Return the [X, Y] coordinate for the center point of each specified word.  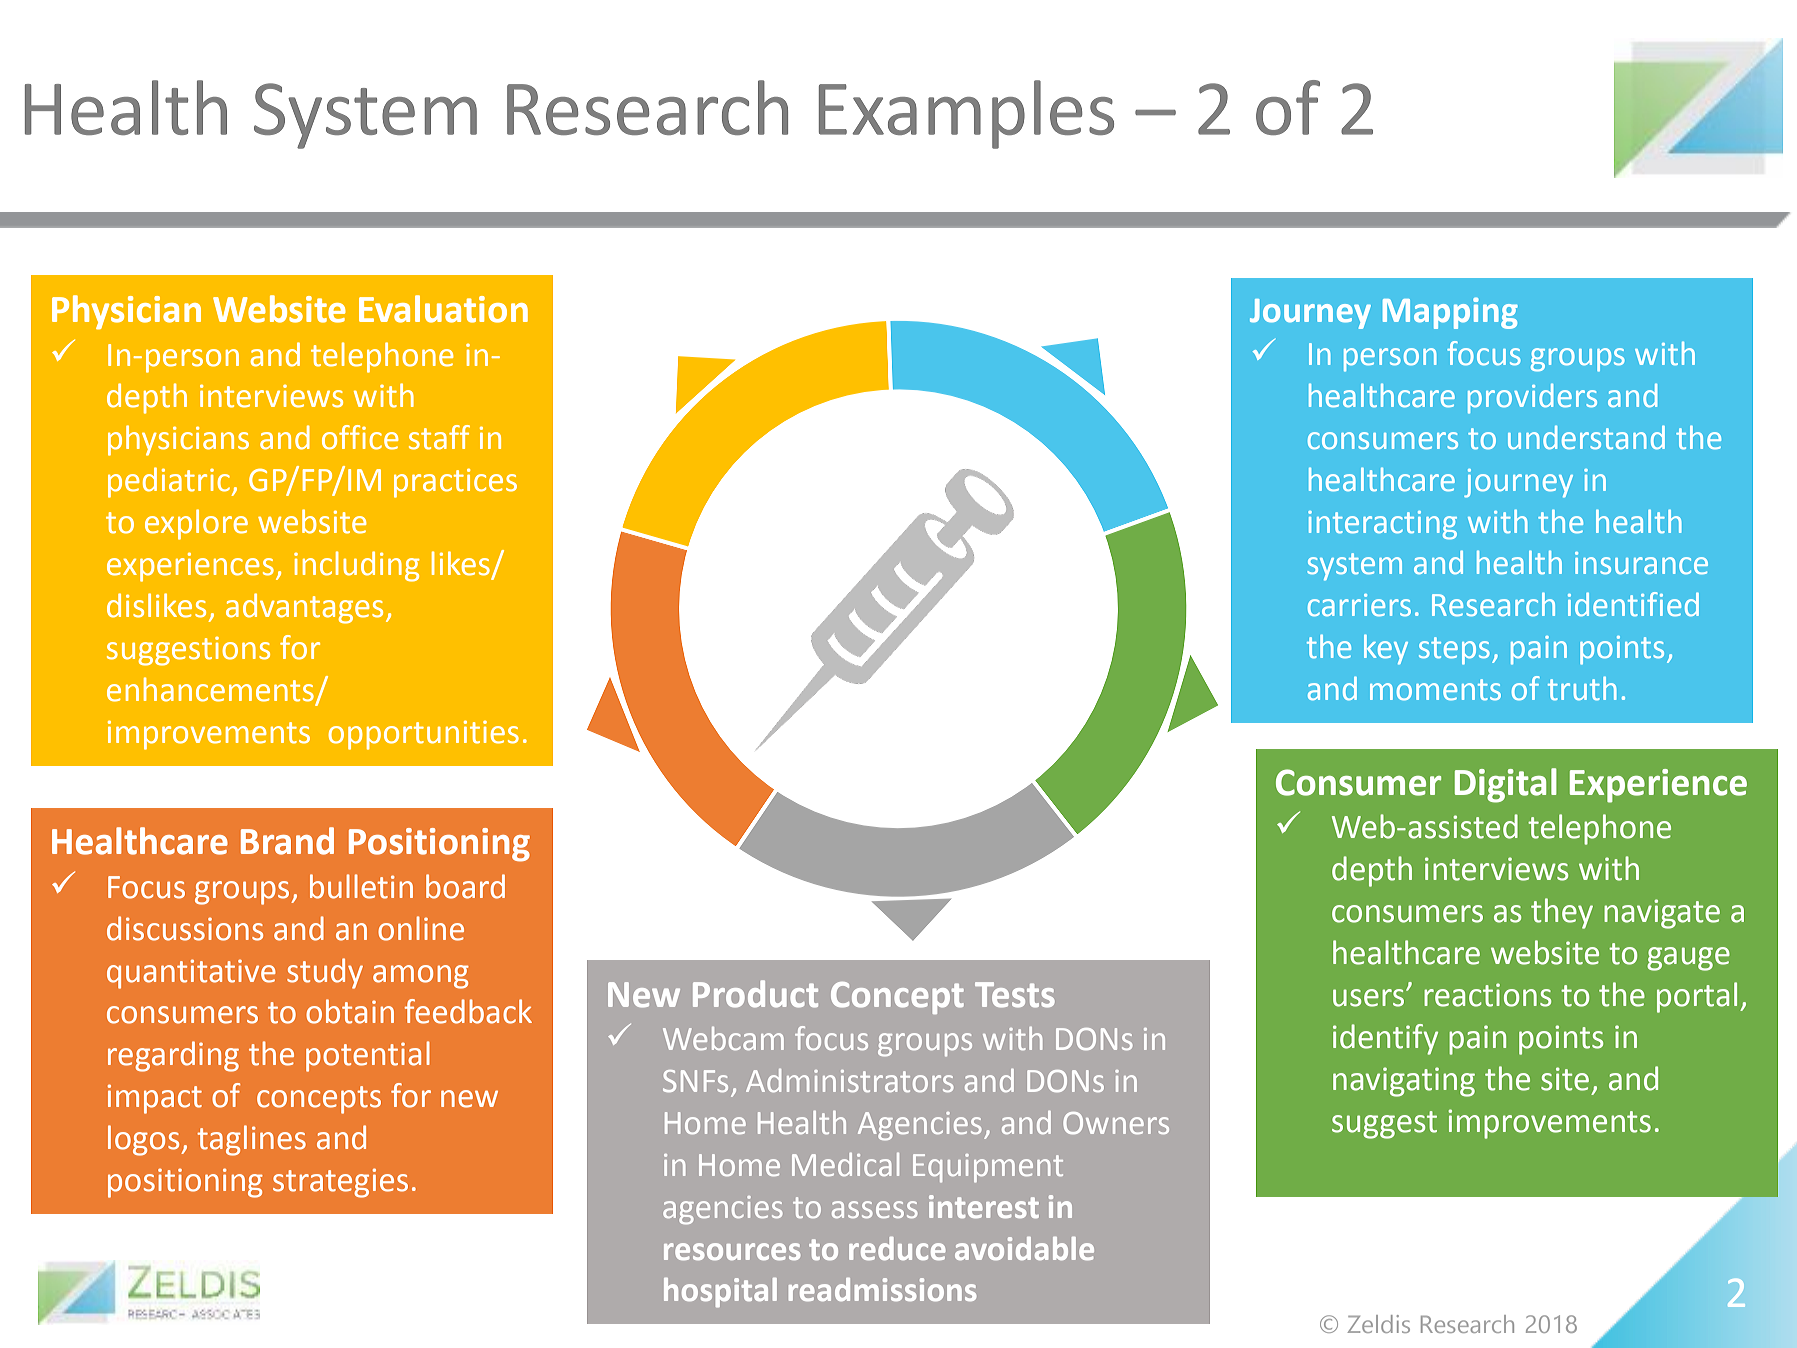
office [360, 437]
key [1386, 650]
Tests [1015, 995]
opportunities [423, 735]
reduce [897, 1248]
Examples [966, 114]
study [325, 973]
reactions [1487, 995]
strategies [340, 1183]
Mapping [1450, 313]
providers [1532, 398]
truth [1582, 688]
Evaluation [443, 309]
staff [439, 437]
